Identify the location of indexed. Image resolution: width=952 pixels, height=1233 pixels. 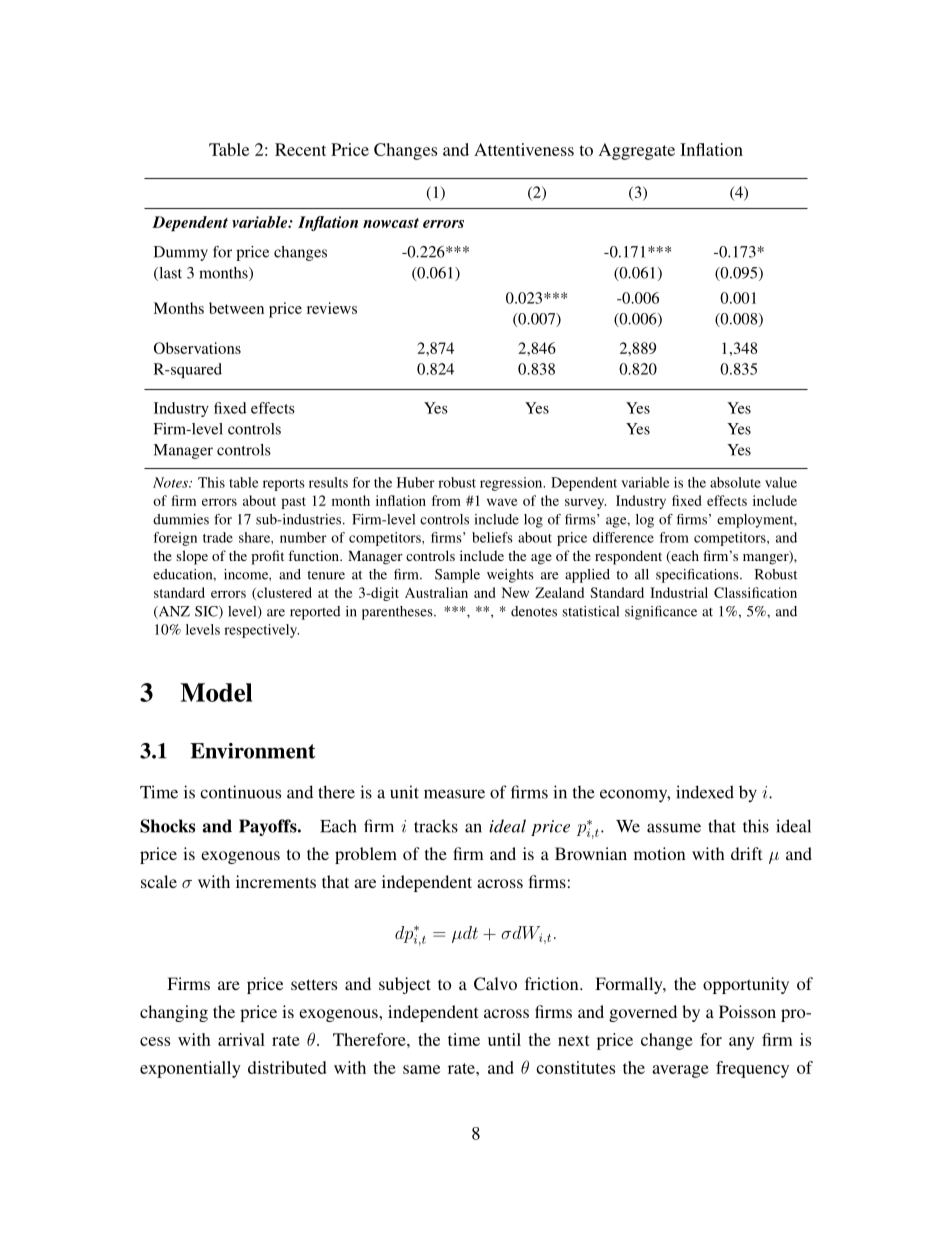
(705, 792).
